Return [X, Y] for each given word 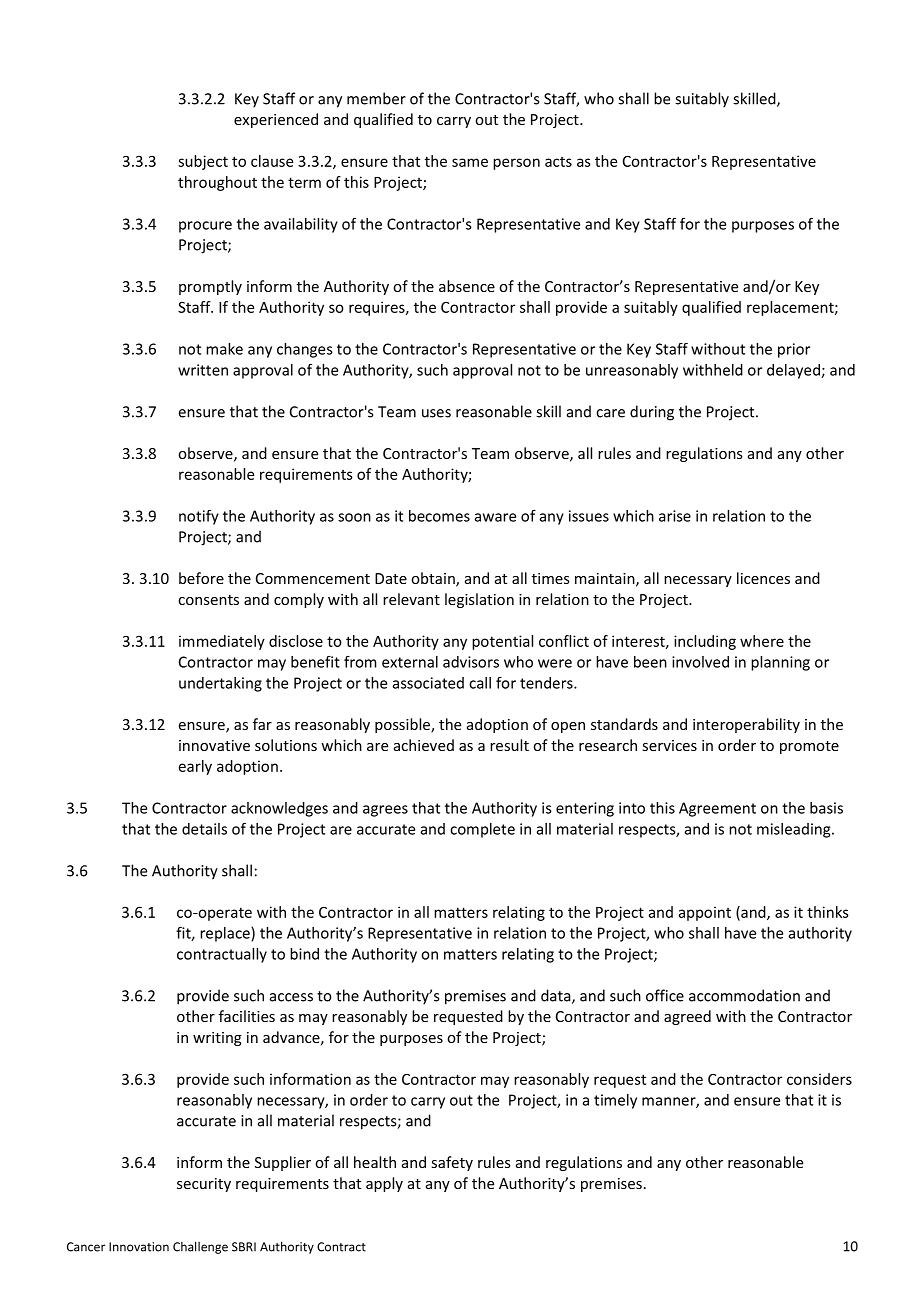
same [470, 162]
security [204, 1185]
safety [452, 1163]
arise [675, 516]
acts [558, 162]
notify [199, 517]
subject [203, 162]
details [204, 829]
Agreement [717, 809]
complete [482, 830]
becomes [439, 516]
